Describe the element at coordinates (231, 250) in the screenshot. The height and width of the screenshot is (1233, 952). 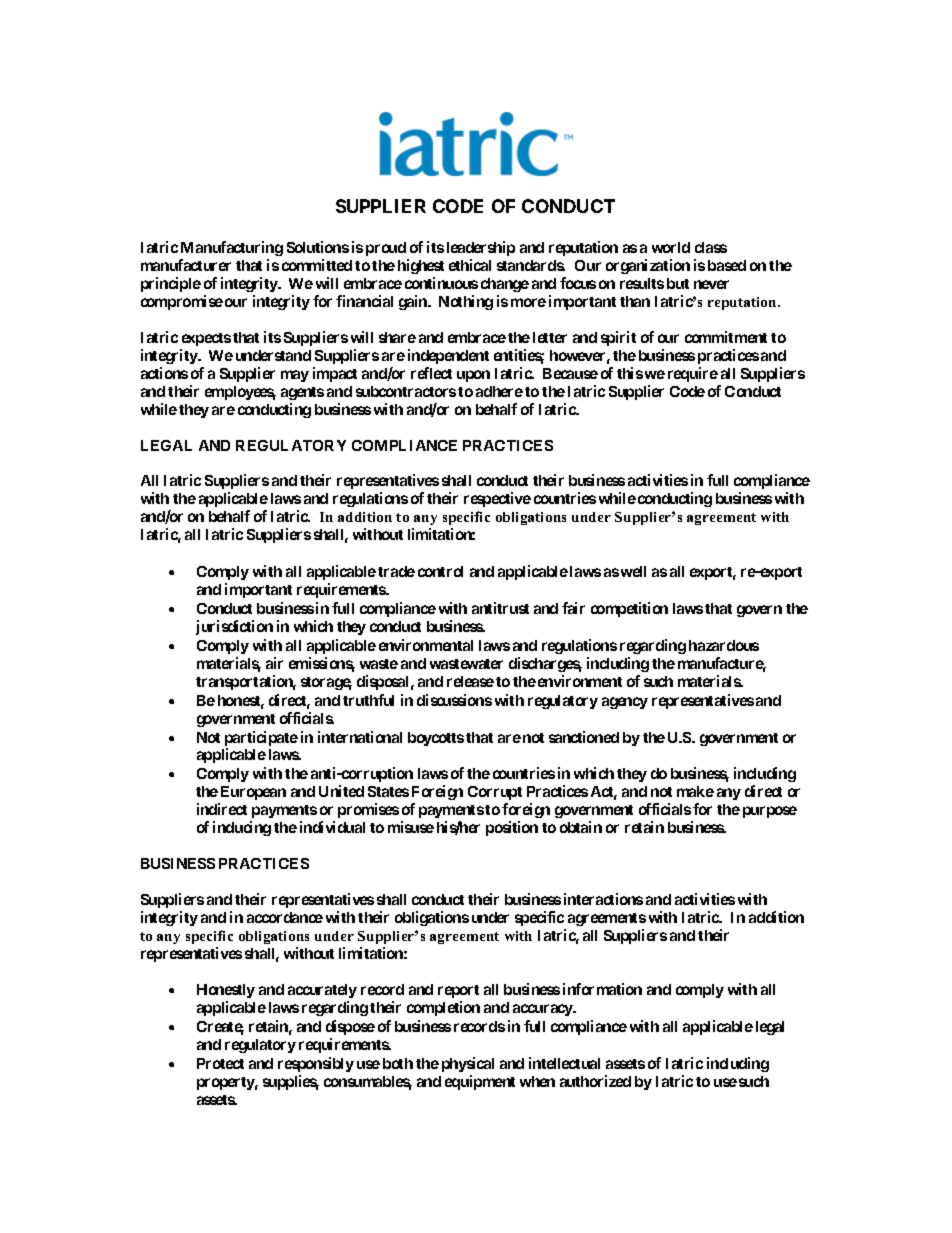
I see `Manufacturing` at that location.
